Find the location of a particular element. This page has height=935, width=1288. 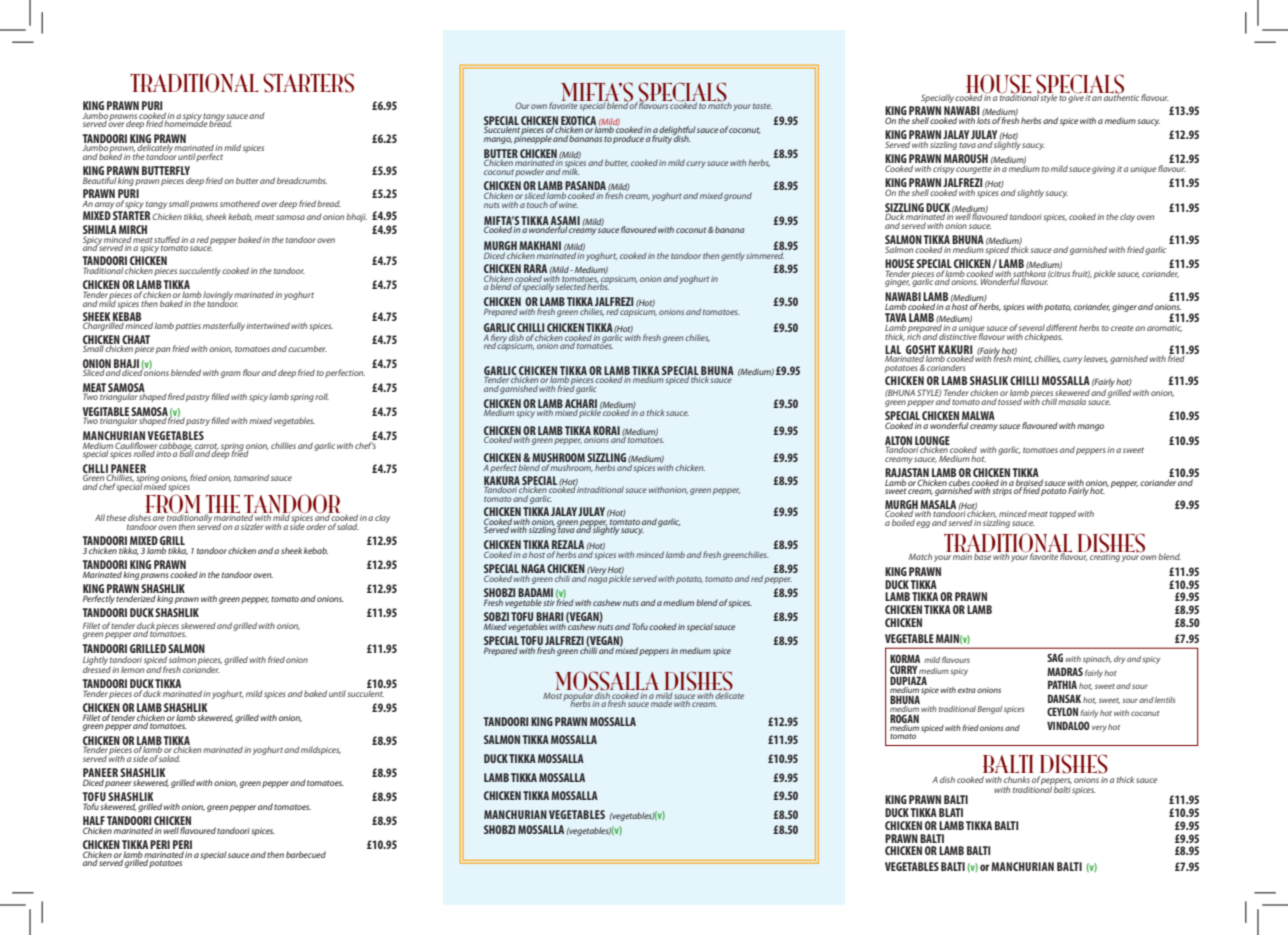

courgette is located at coordinates (974, 170).
